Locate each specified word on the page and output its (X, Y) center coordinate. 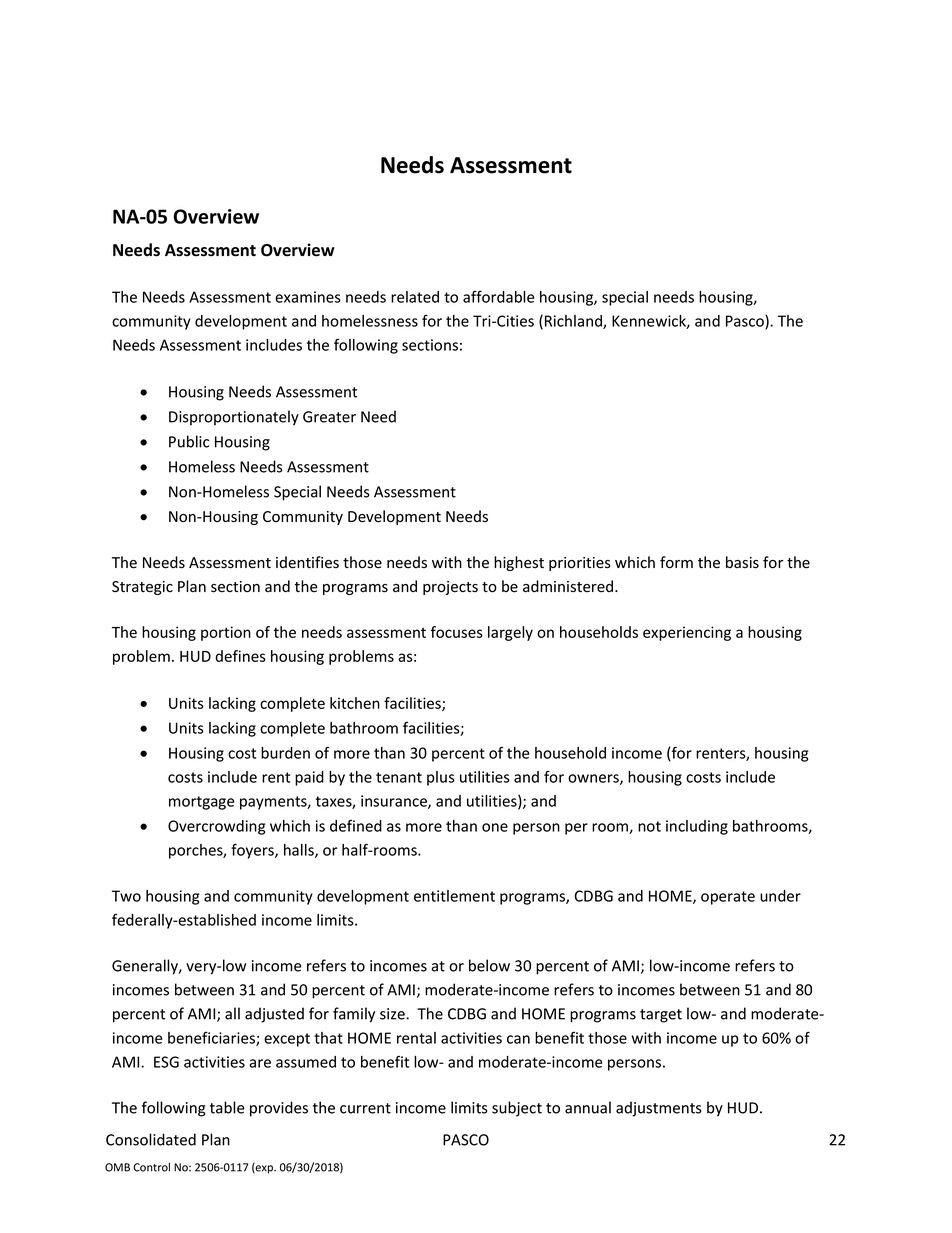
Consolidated (151, 1139)
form (676, 562)
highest (519, 563)
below (489, 965)
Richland (574, 322)
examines (308, 297)
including (697, 827)
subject (517, 1109)
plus (441, 778)
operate (728, 898)
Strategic (142, 588)
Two (126, 896)
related (415, 297)
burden (285, 753)
